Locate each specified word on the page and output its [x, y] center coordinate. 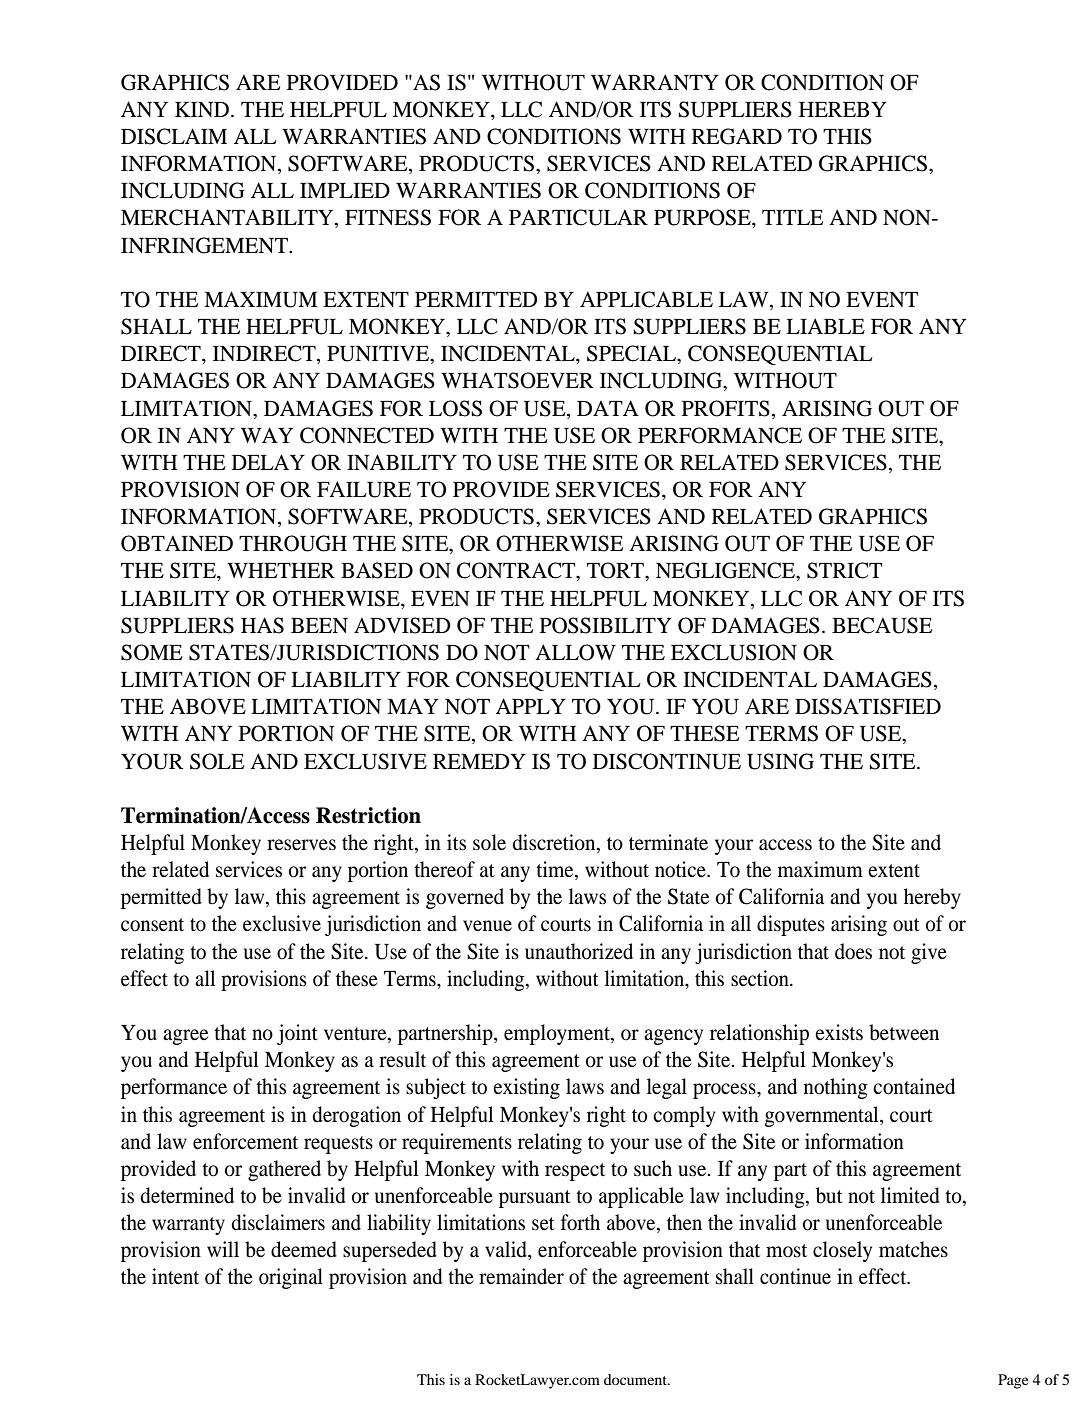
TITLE [793, 217]
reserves [301, 845]
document [636, 1379]
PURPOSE [703, 217]
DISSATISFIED [868, 706]
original [291, 1278]
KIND [203, 109]
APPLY [531, 706]
